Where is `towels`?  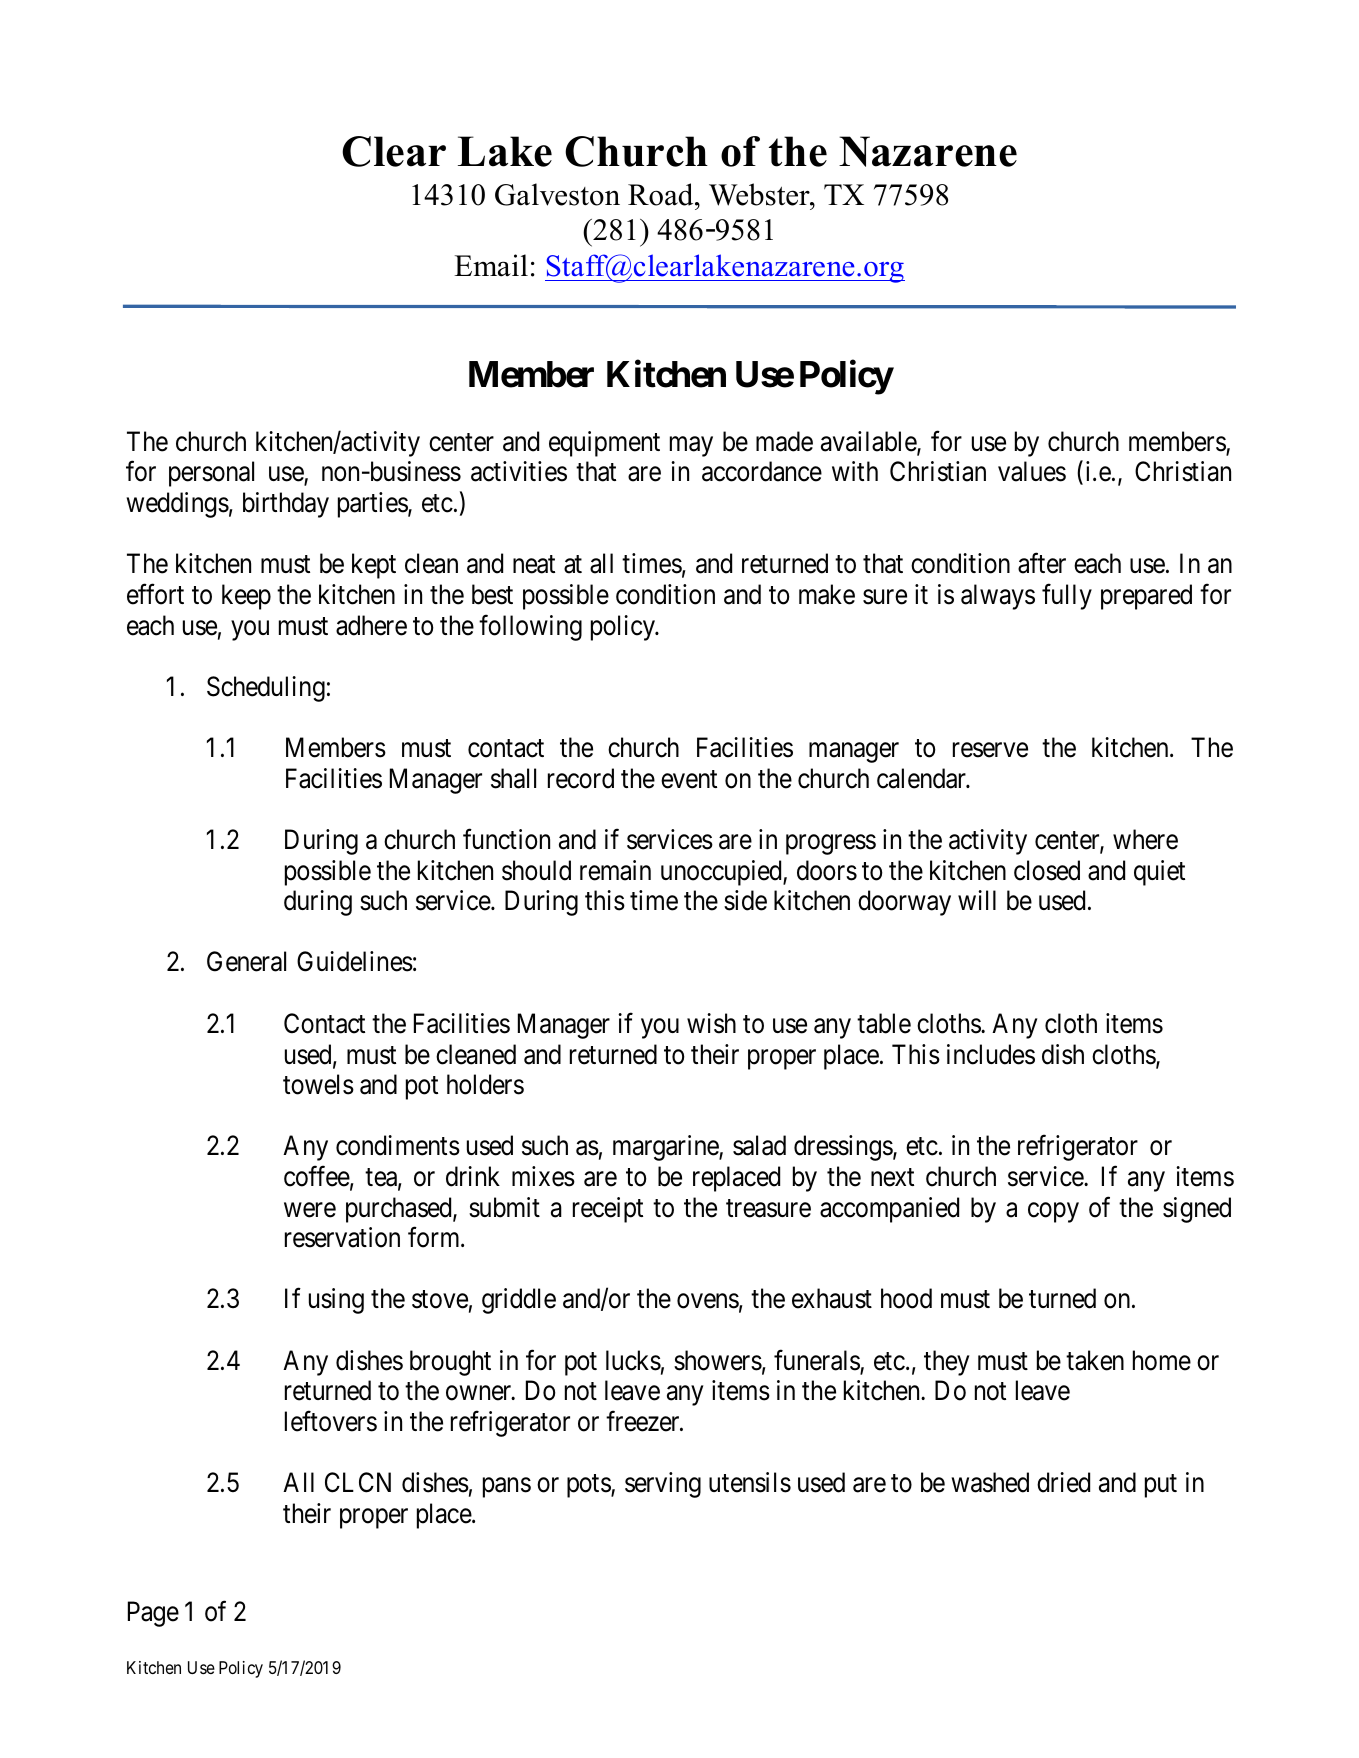 towels is located at coordinates (318, 1084).
